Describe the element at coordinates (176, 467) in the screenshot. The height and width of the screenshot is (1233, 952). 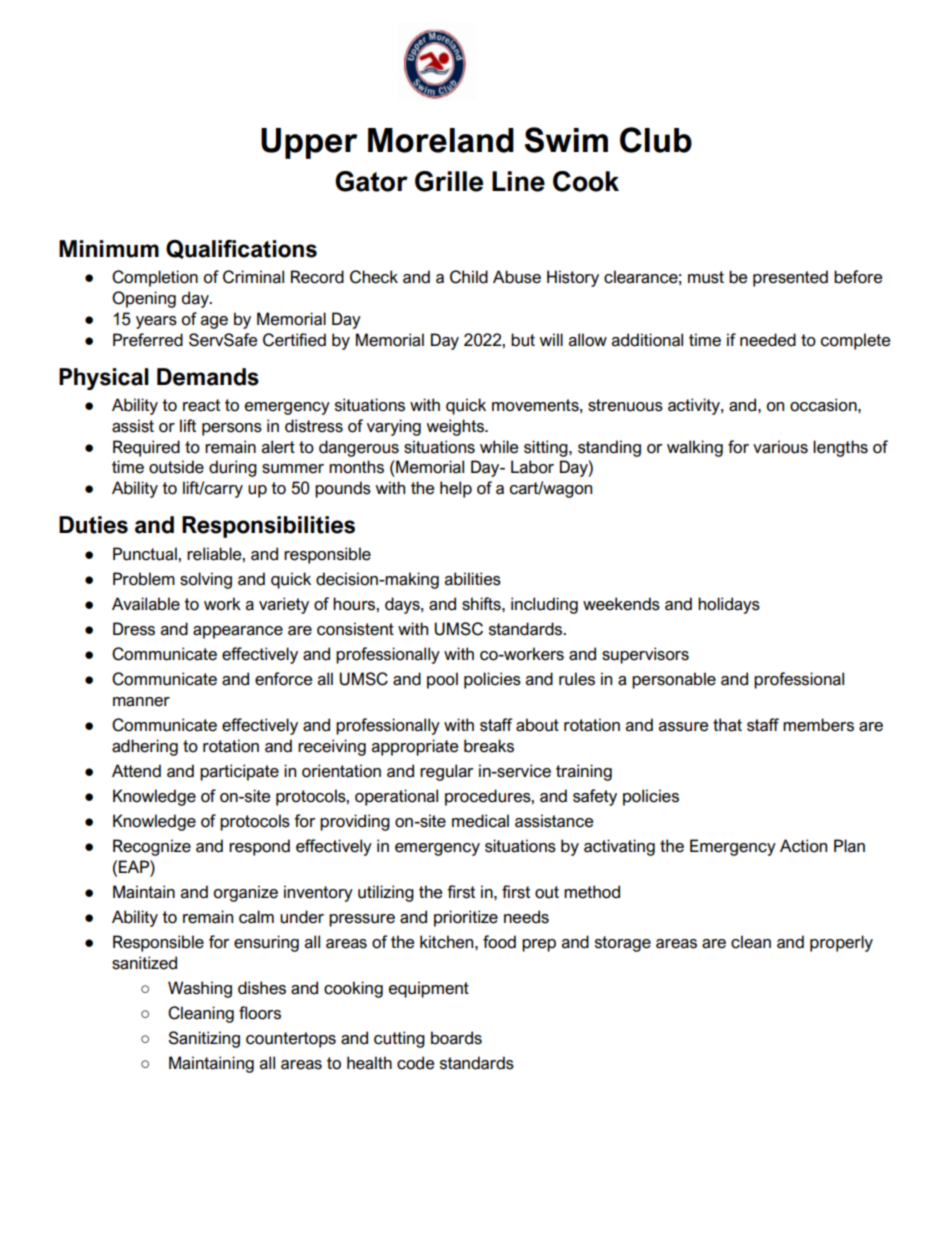
I see `outside` at that location.
